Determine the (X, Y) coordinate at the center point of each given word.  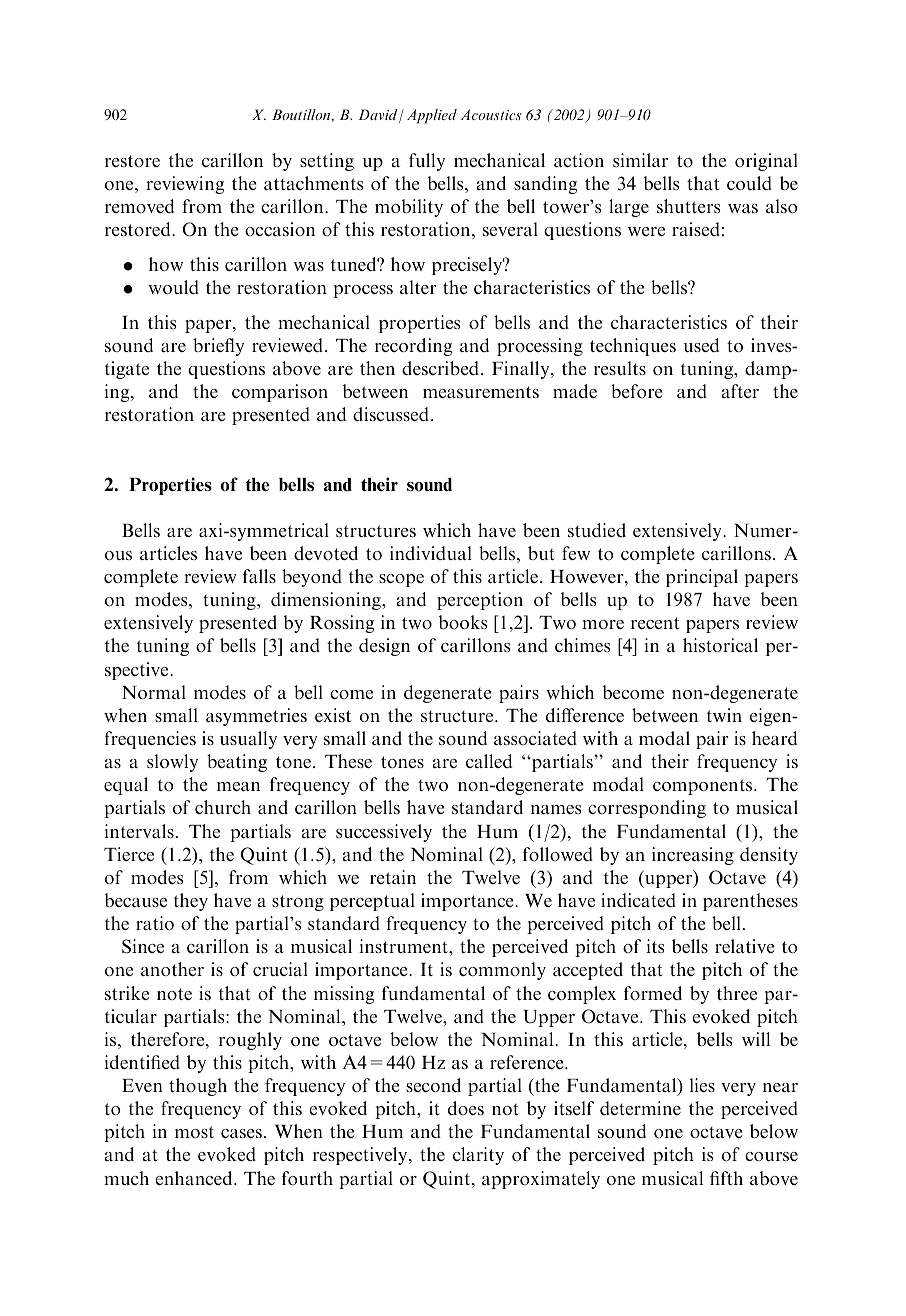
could (749, 183)
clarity (478, 1156)
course (771, 1156)
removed (139, 206)
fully (427, 162)
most (194, 1132)
